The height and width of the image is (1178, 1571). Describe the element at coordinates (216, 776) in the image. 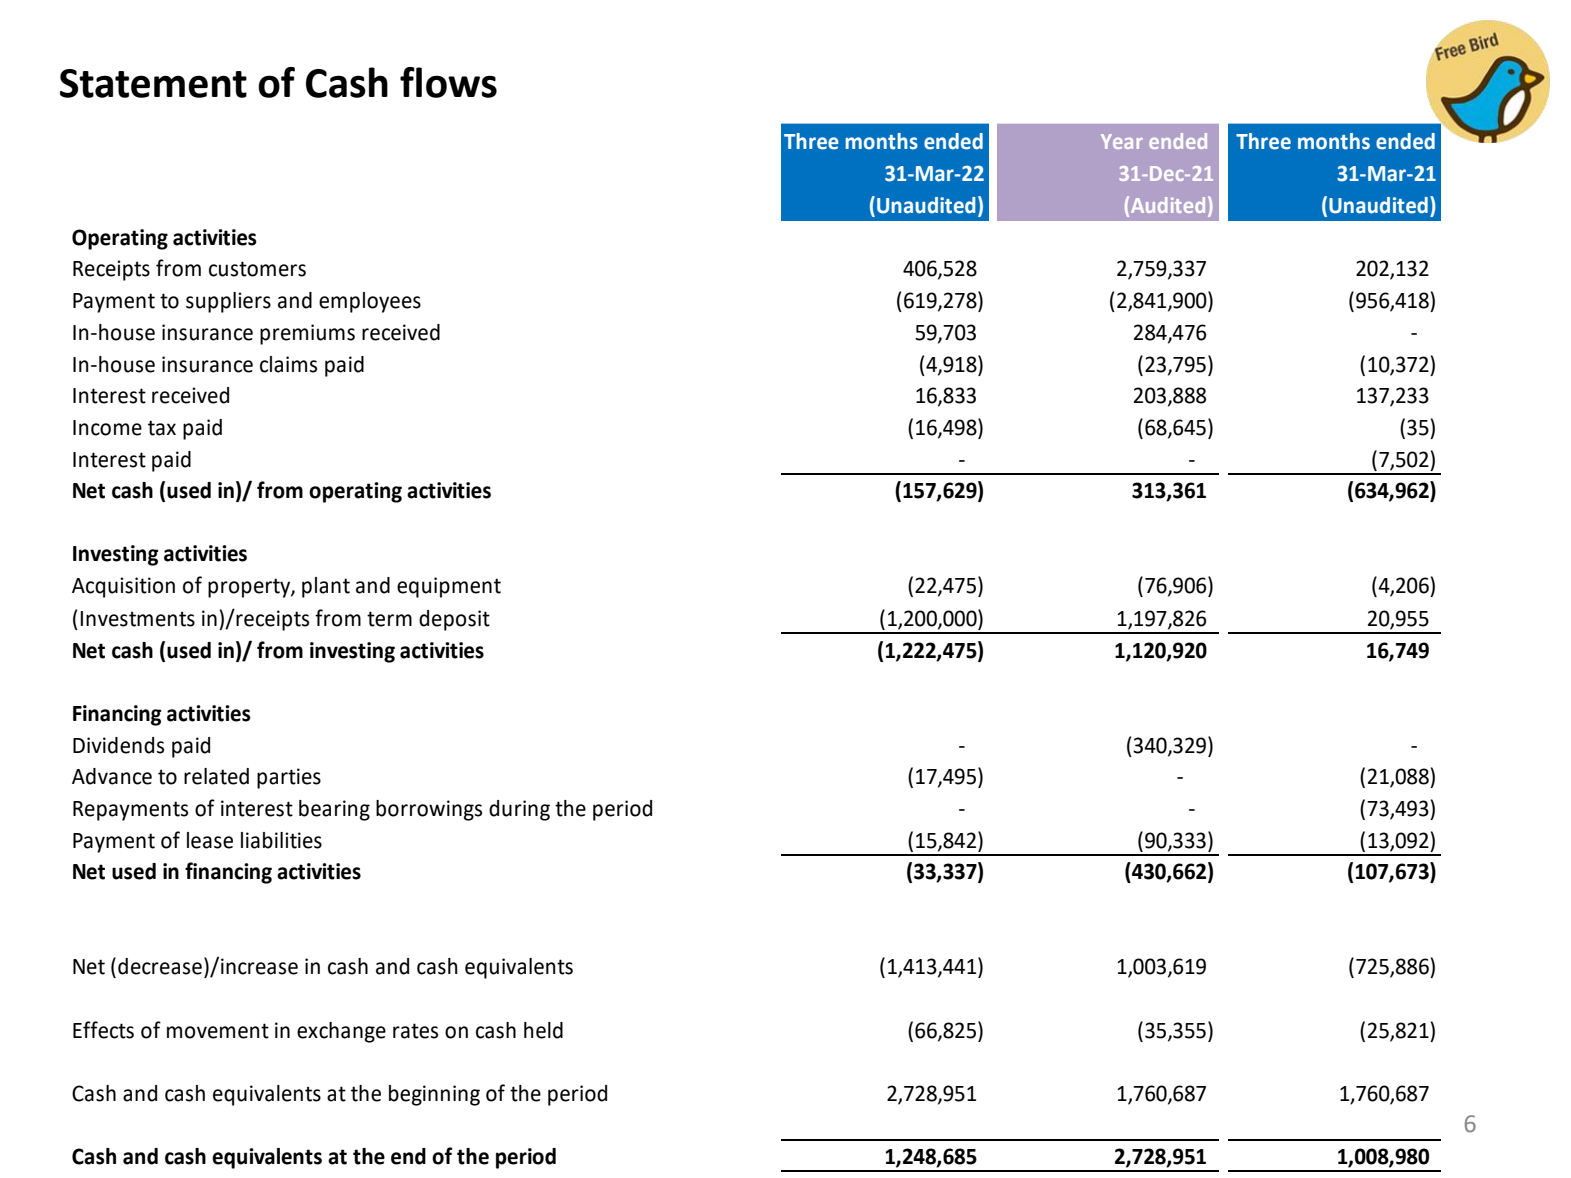

I see `related` at that location.
